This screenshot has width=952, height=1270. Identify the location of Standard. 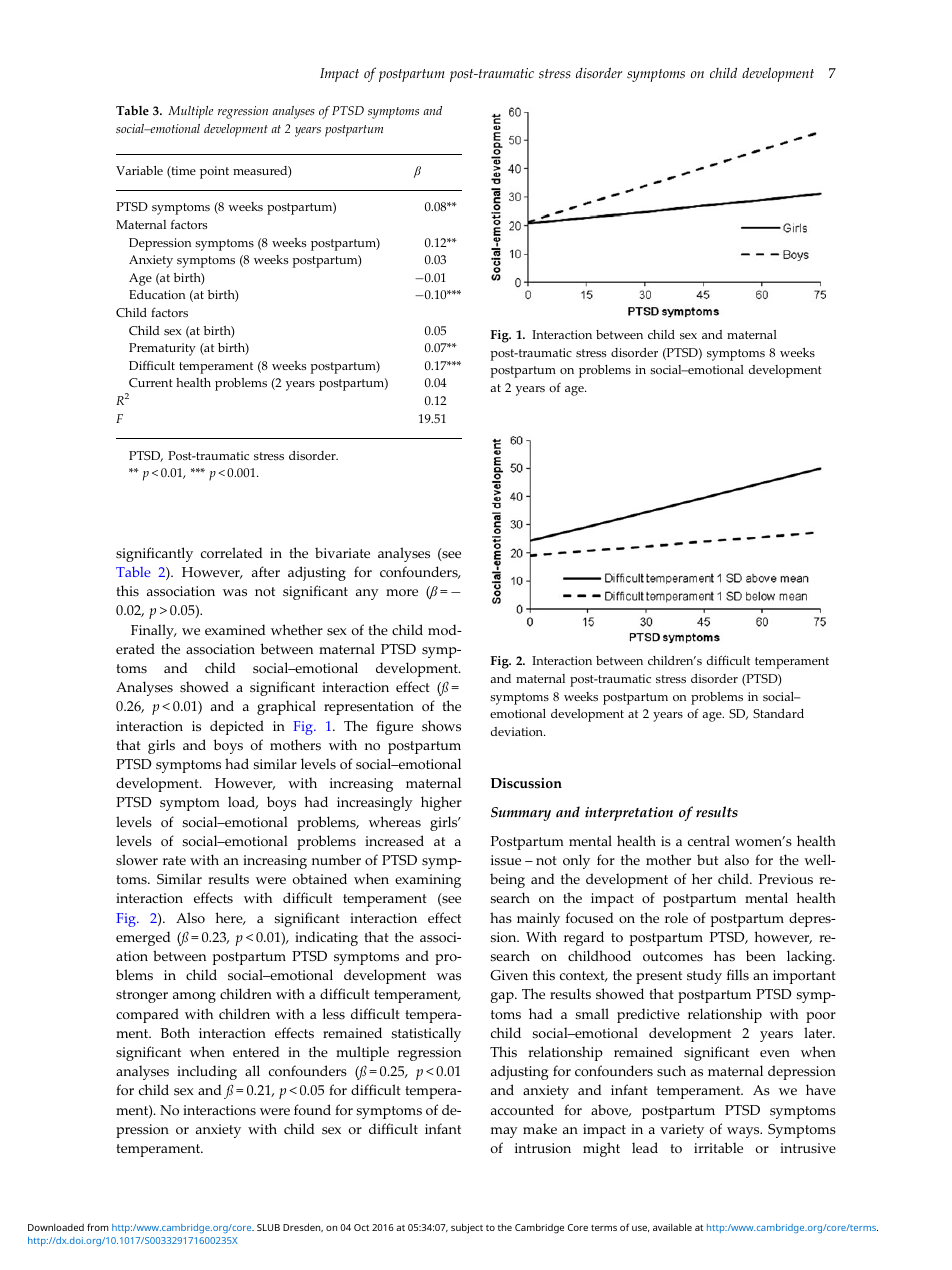
(778, 713).
